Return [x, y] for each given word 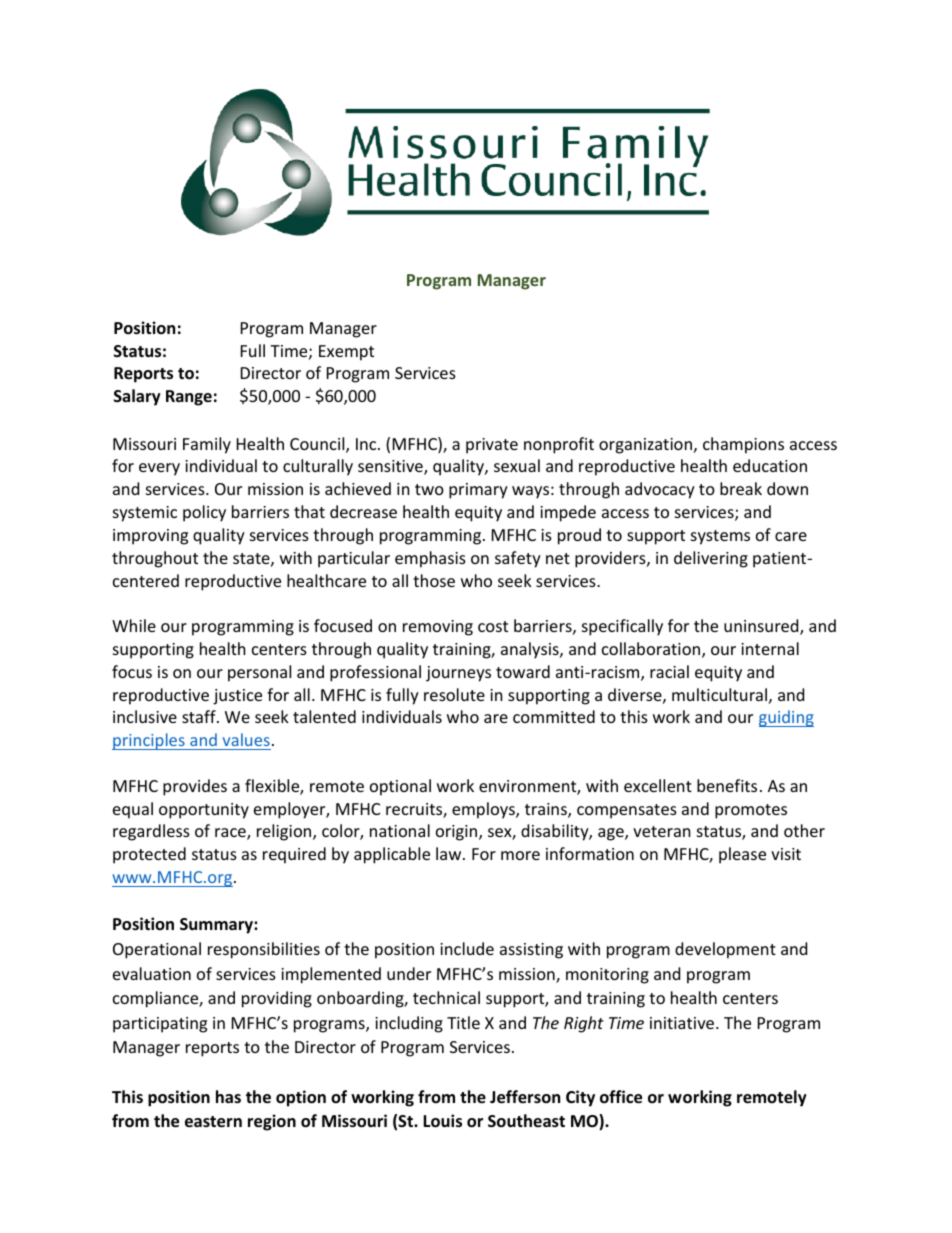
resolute [454, 694]
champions [743, 445]
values [246, 739]
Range [189, 398]
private [492, 446]
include [467, 948]
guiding [786, 718]
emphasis [430, 559]
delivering [711, 559]
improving [150, 537]
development [725, 950]
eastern [213, 1122]
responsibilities [264, 950]
